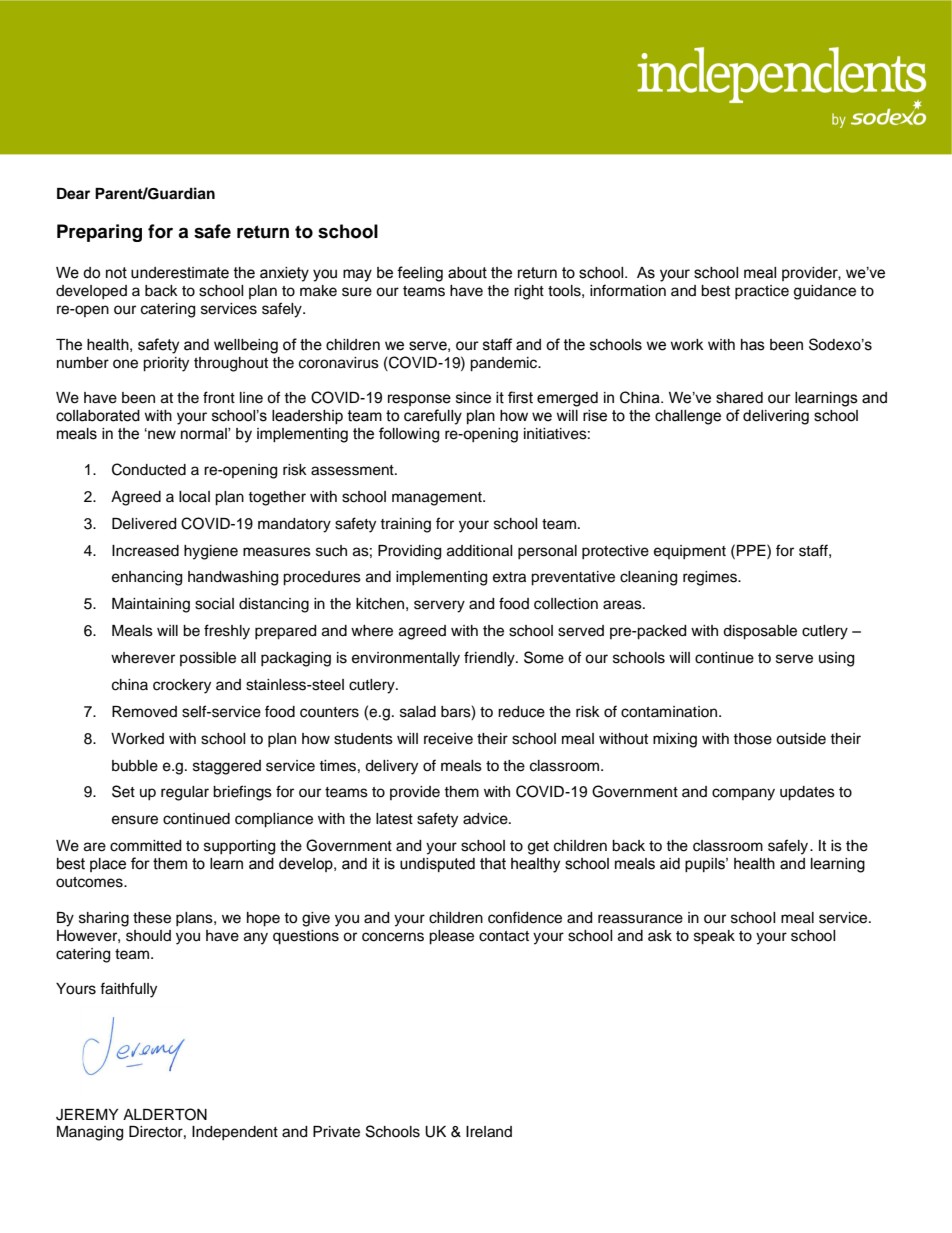 The height and width of the image is (1233, 952). What do you see at coordinates (182, 686) in the image?
I see `crockery` at bounding box center [182, 686].
